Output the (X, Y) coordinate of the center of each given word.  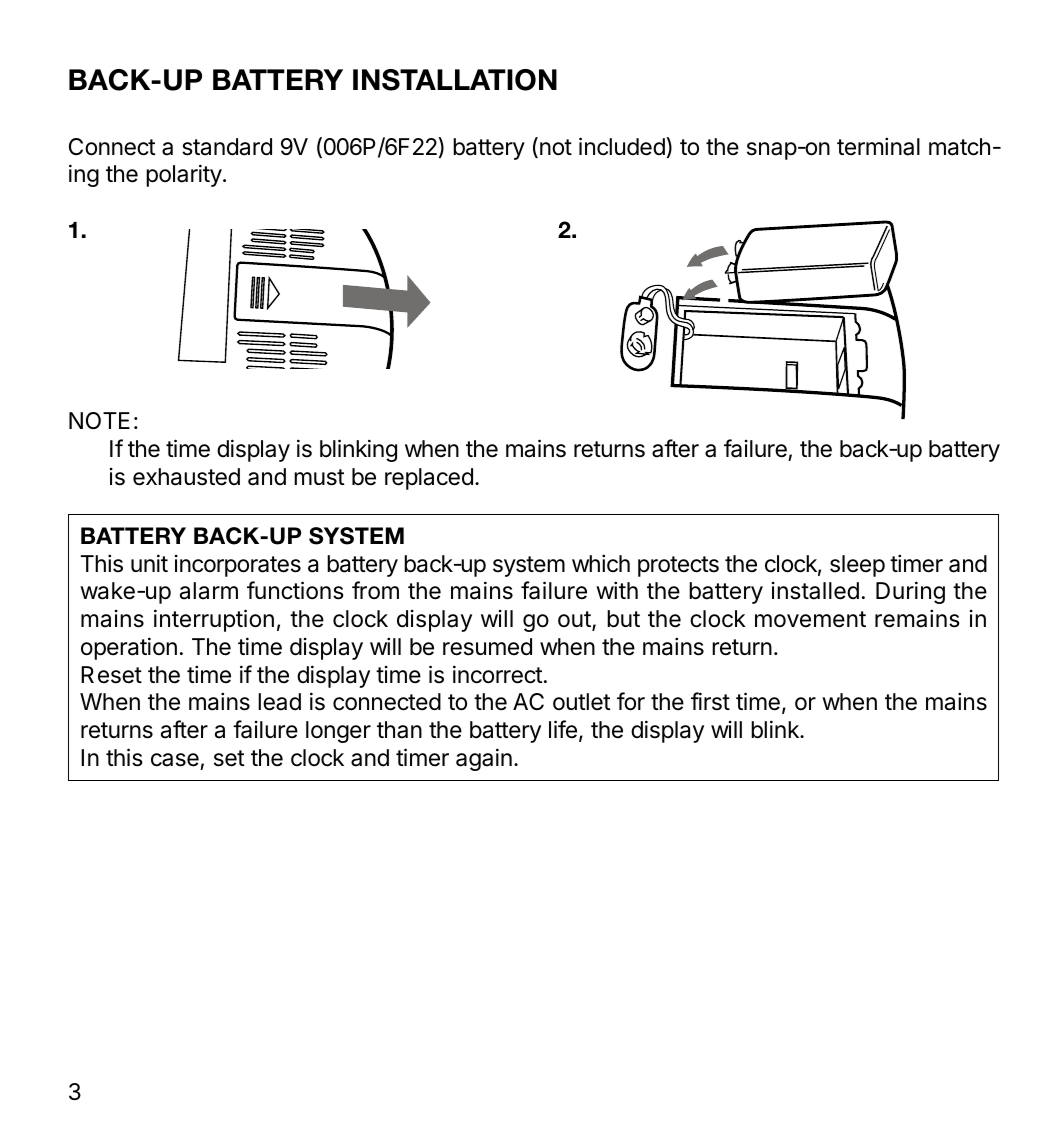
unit (149, 563)
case (175, 760)
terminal (878, 146)
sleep (857, 566)
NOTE (99, 421)
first (710, 701)
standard (227, 147)
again (484, 759)
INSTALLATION (455, 80)
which (601, 563)
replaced (429, 479)
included (623, 146)
